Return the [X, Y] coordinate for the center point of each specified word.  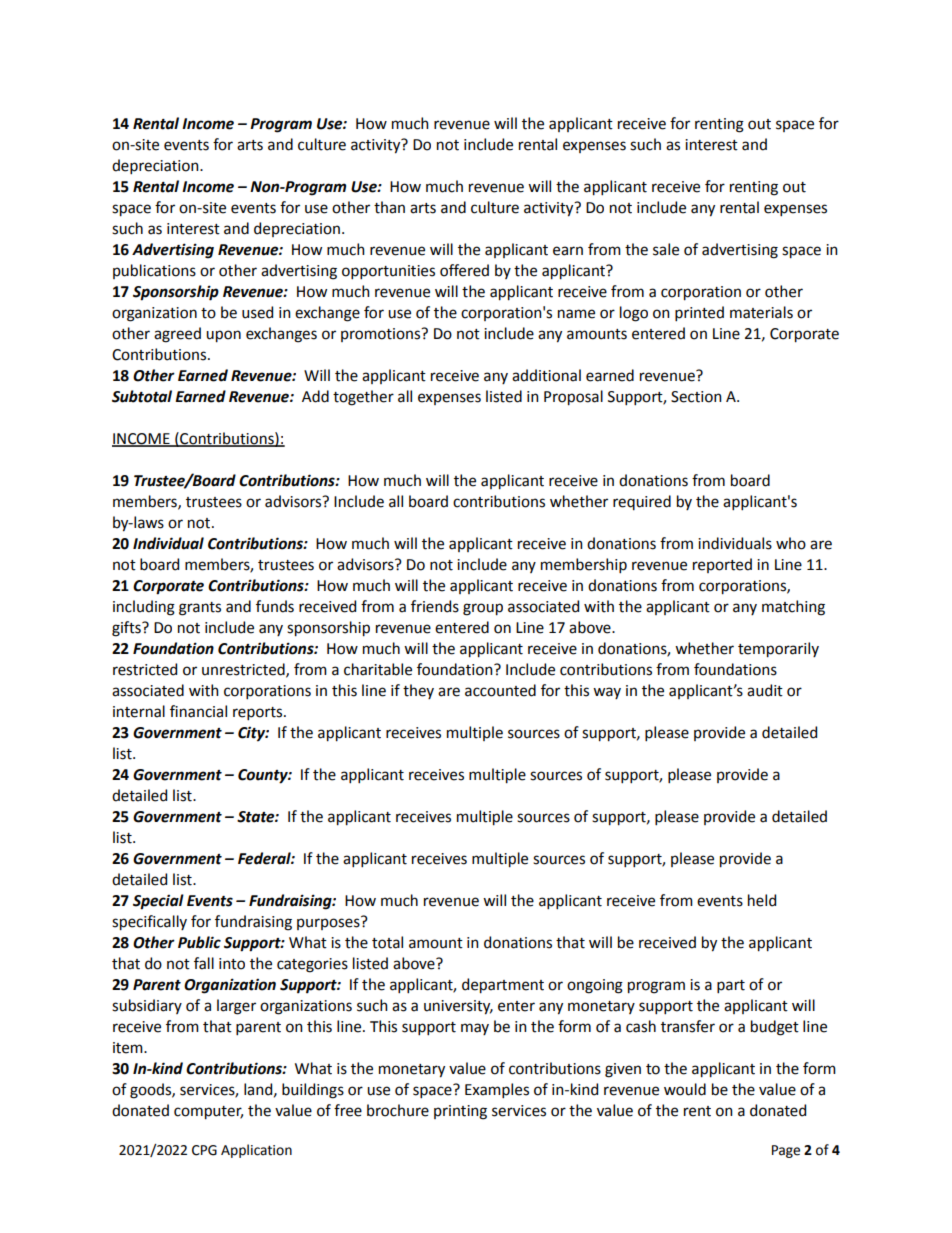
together [363, 398]
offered [464, 270]
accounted [500, 690]
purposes [329, 923]
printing [460, 1112]
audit [765, 690]
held [762, 900]
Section [696, 397]
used [257, 312]
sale [666, 249]
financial [198, 711]
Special [158, 902]
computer [208, 1113]
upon [223, 336]
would [685, 1089]
